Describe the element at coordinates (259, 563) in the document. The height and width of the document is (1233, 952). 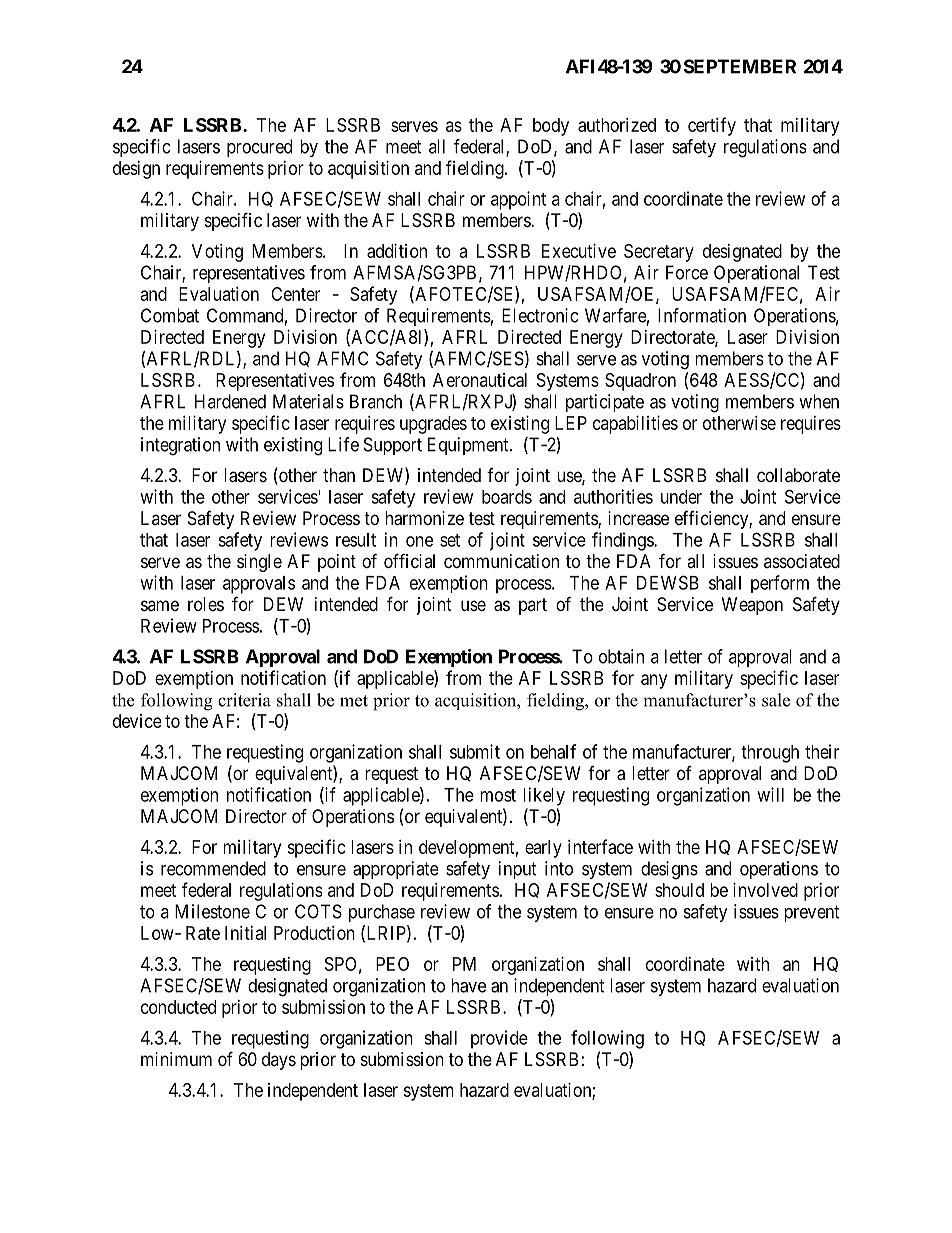
I see `single` at that location.
